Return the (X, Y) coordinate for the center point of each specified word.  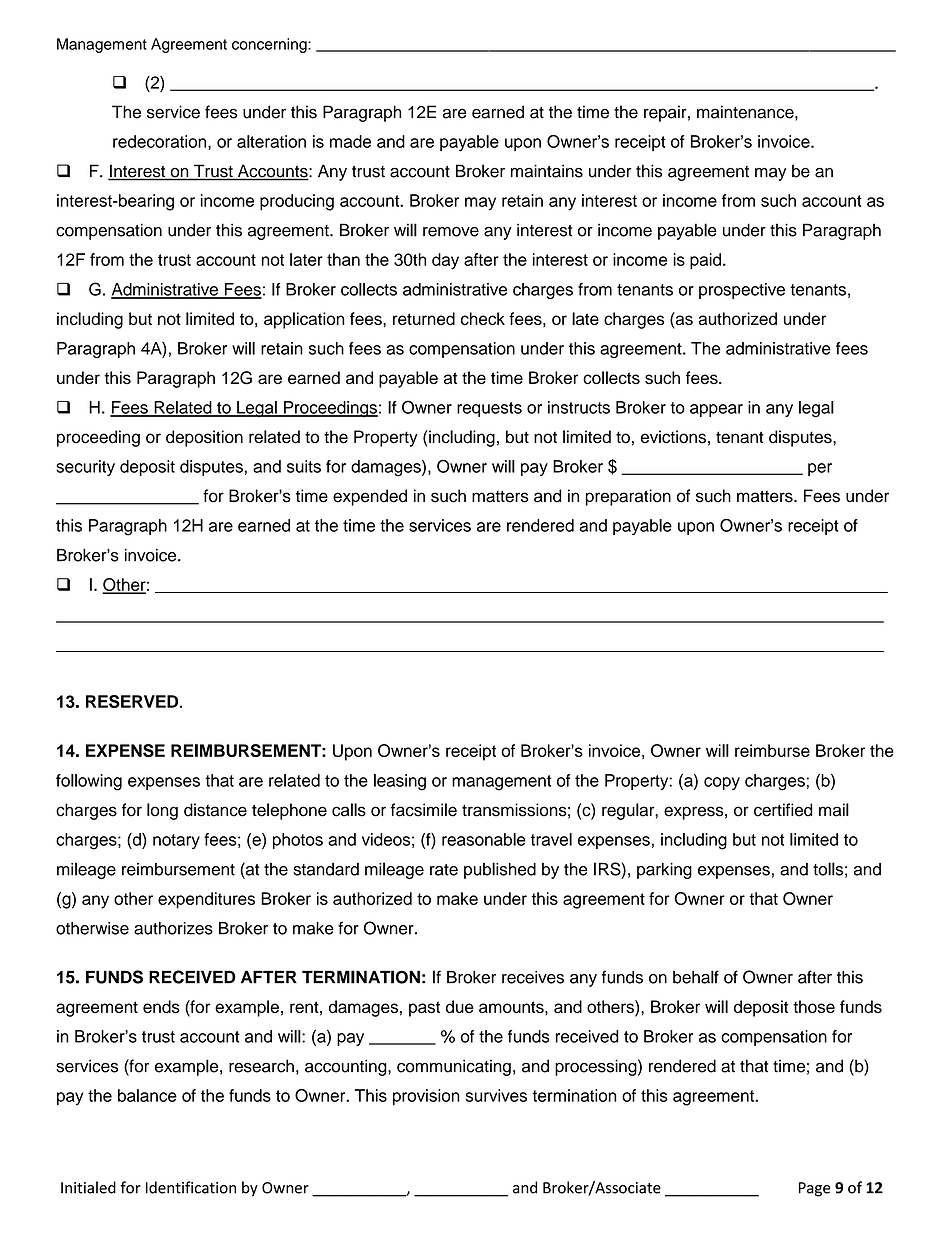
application (304, 320)
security (85, 468)
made (350, 141)
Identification (191, 1187)
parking (664, 871)
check (483, 318)
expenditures (206, 900)
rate (444, 870)
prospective (742, 291)
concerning (270, 45)
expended (370, 497)
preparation (628, 497)
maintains (547, 171)
